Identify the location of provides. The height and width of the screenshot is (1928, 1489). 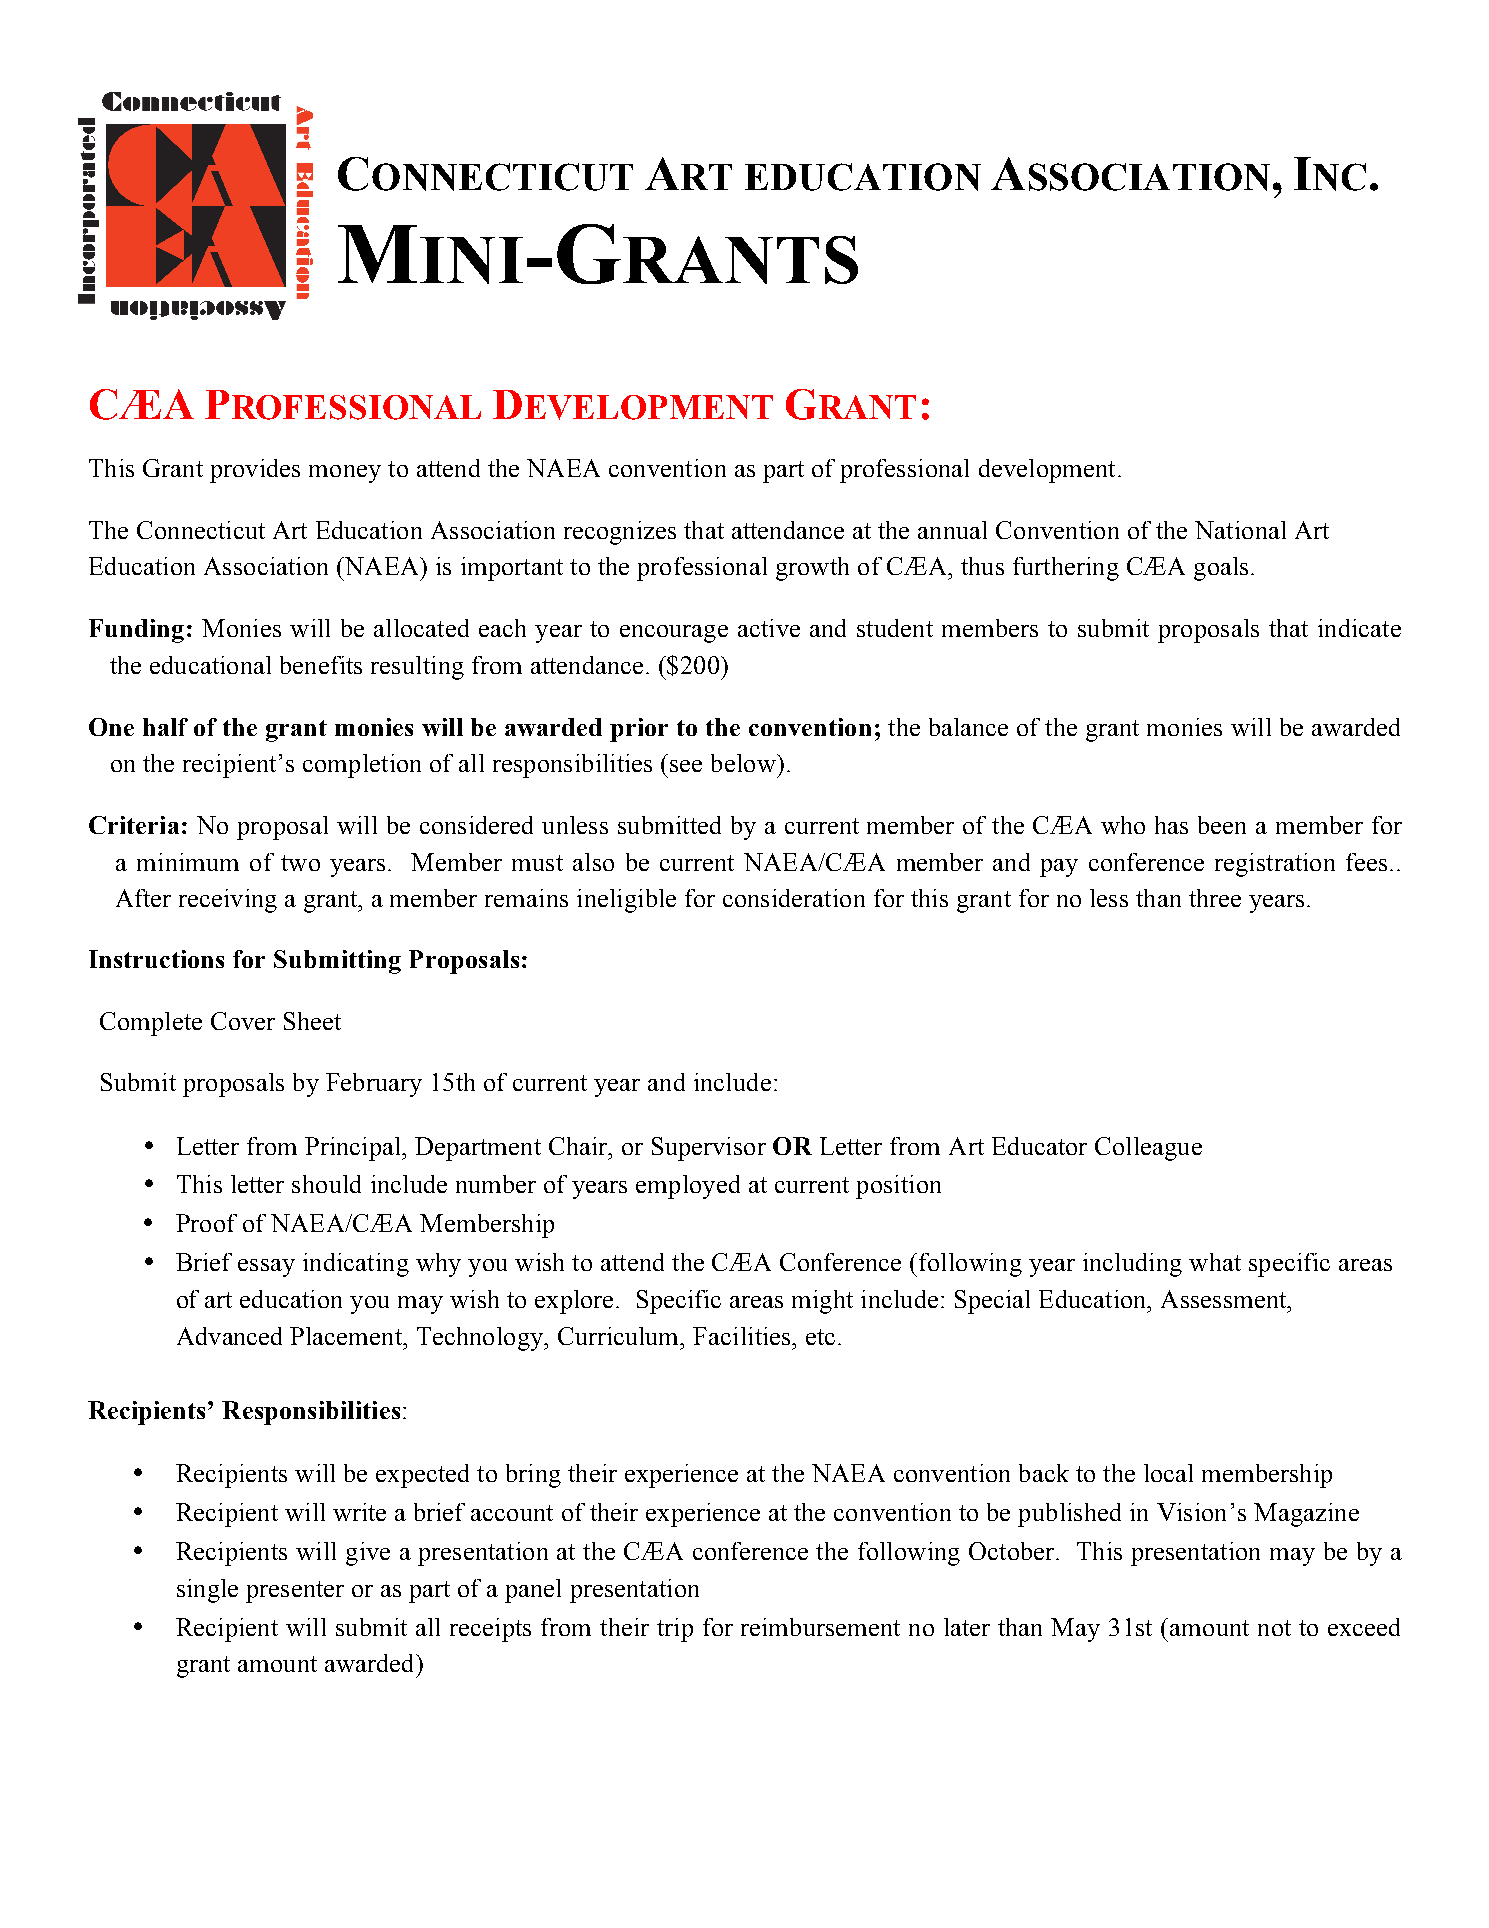
(255, 471).
